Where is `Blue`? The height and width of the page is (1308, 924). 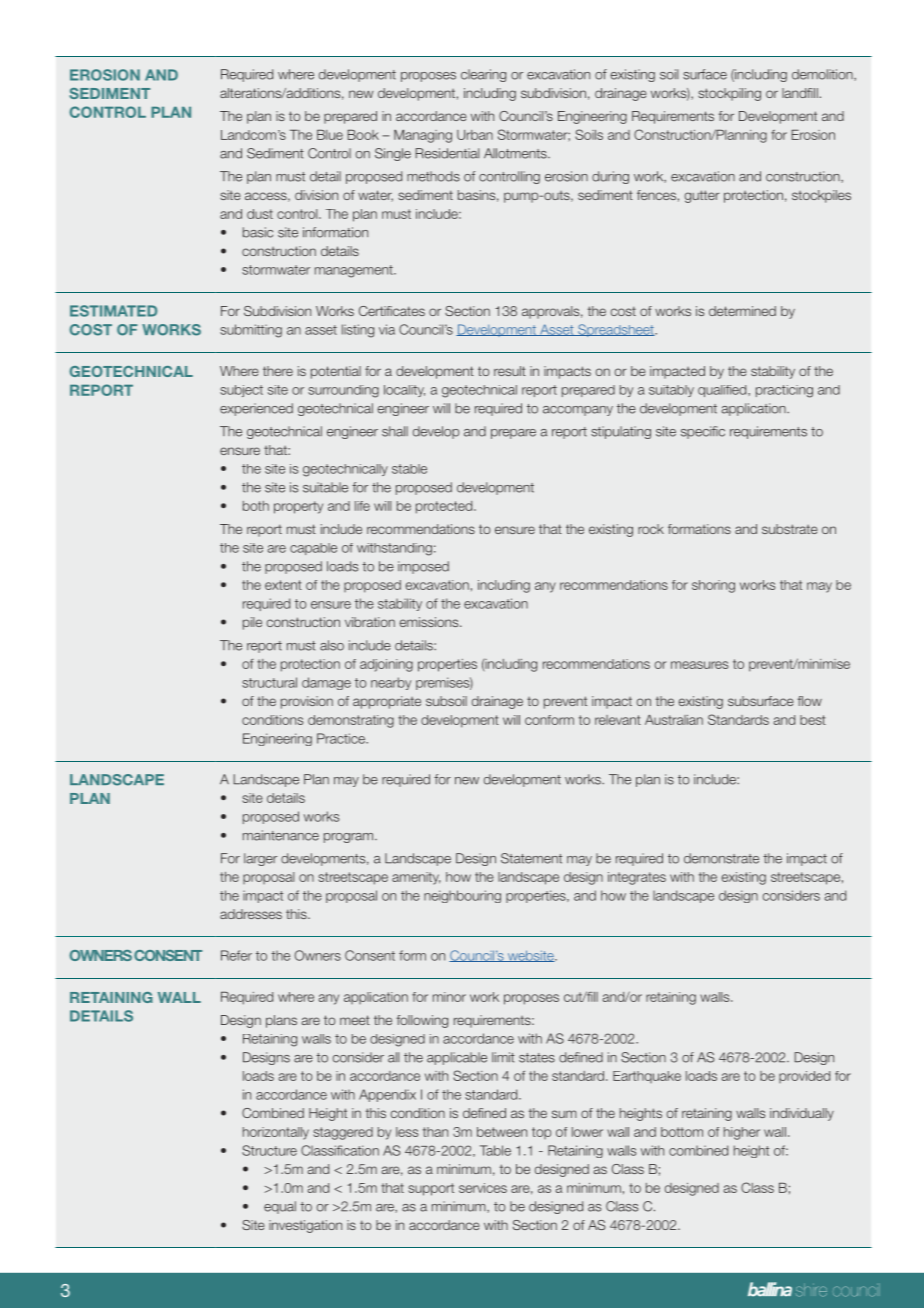
Blue is located at coordinates (330, 135).
